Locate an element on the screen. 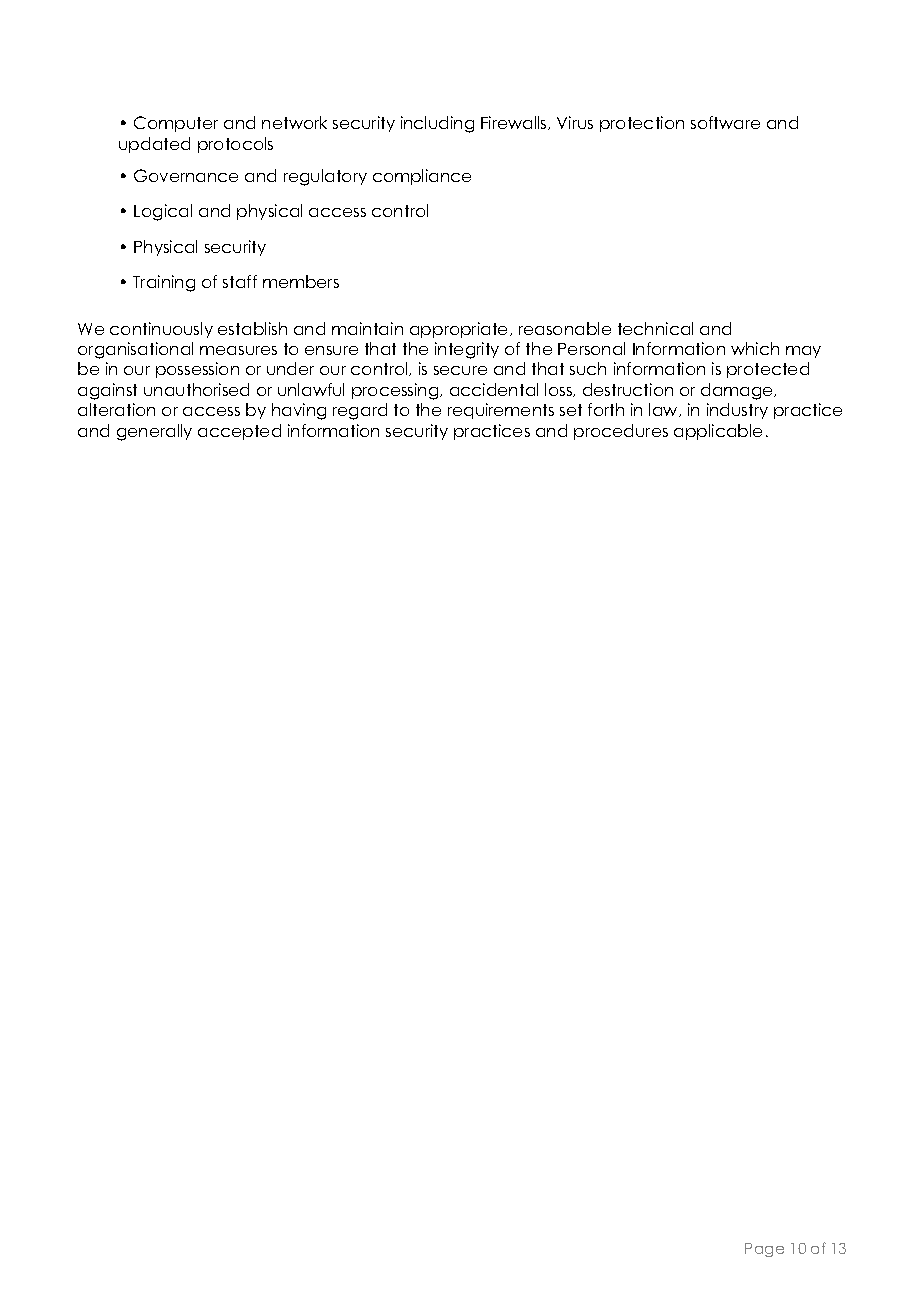  procedures is located at coordinates (621, 432).
